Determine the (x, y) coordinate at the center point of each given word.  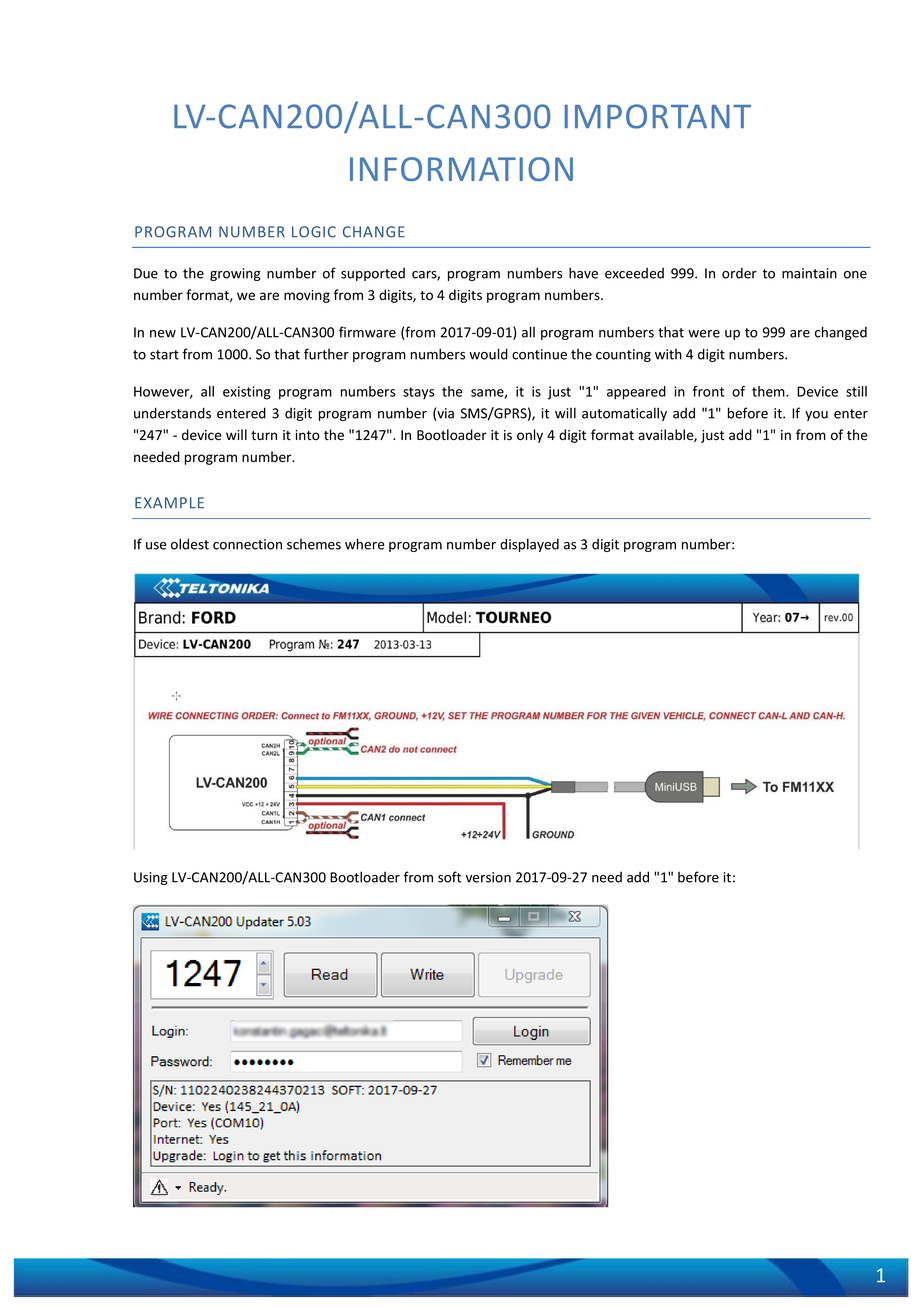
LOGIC (314, 232)
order (739, 273)
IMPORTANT (658, 116)
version (488, 877)
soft (449, 877)
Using (151, 878)
